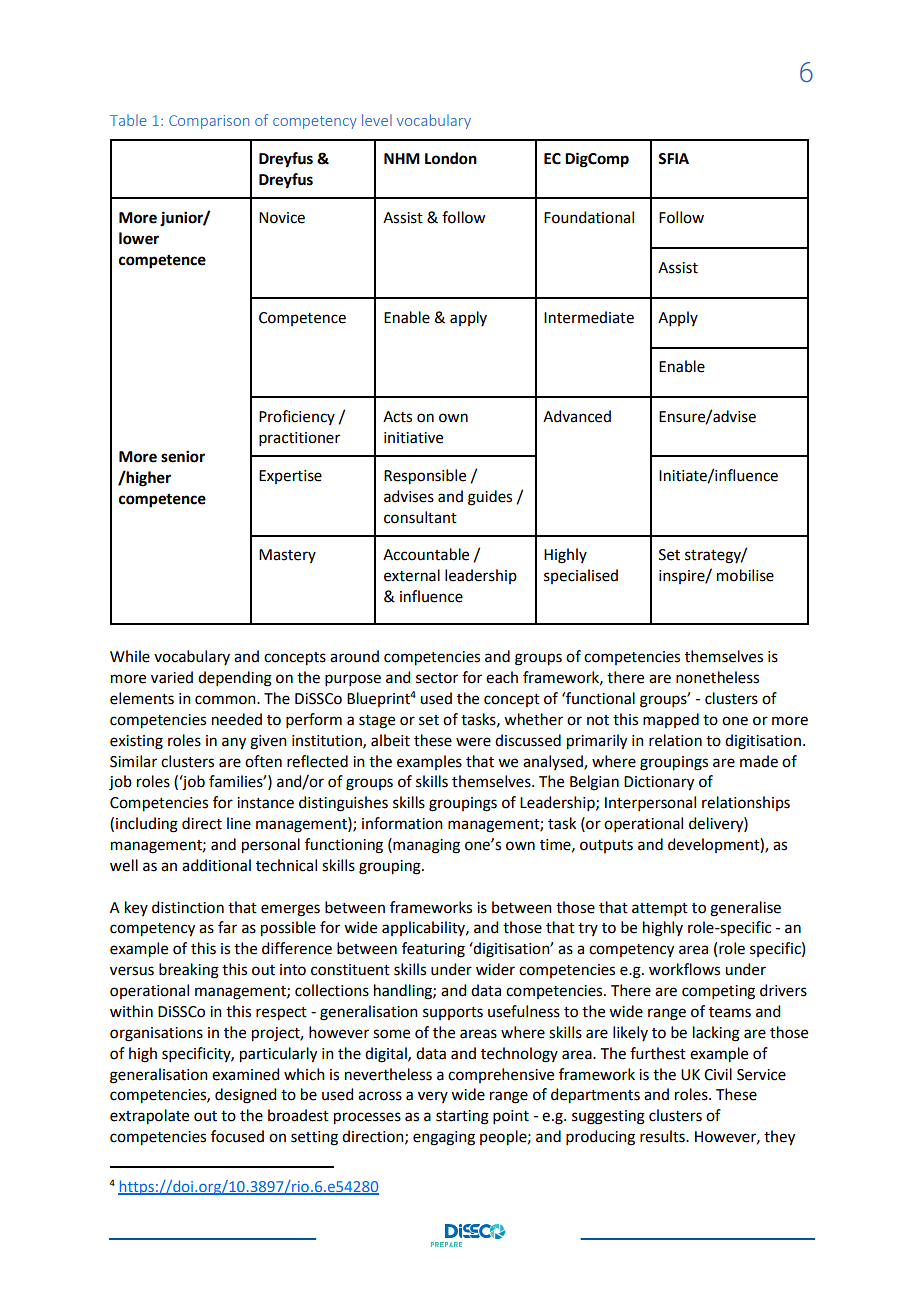 Image resolution: width=924 pixels, height=1308 pixels. I want to click on Acts, so click(397, 417).
